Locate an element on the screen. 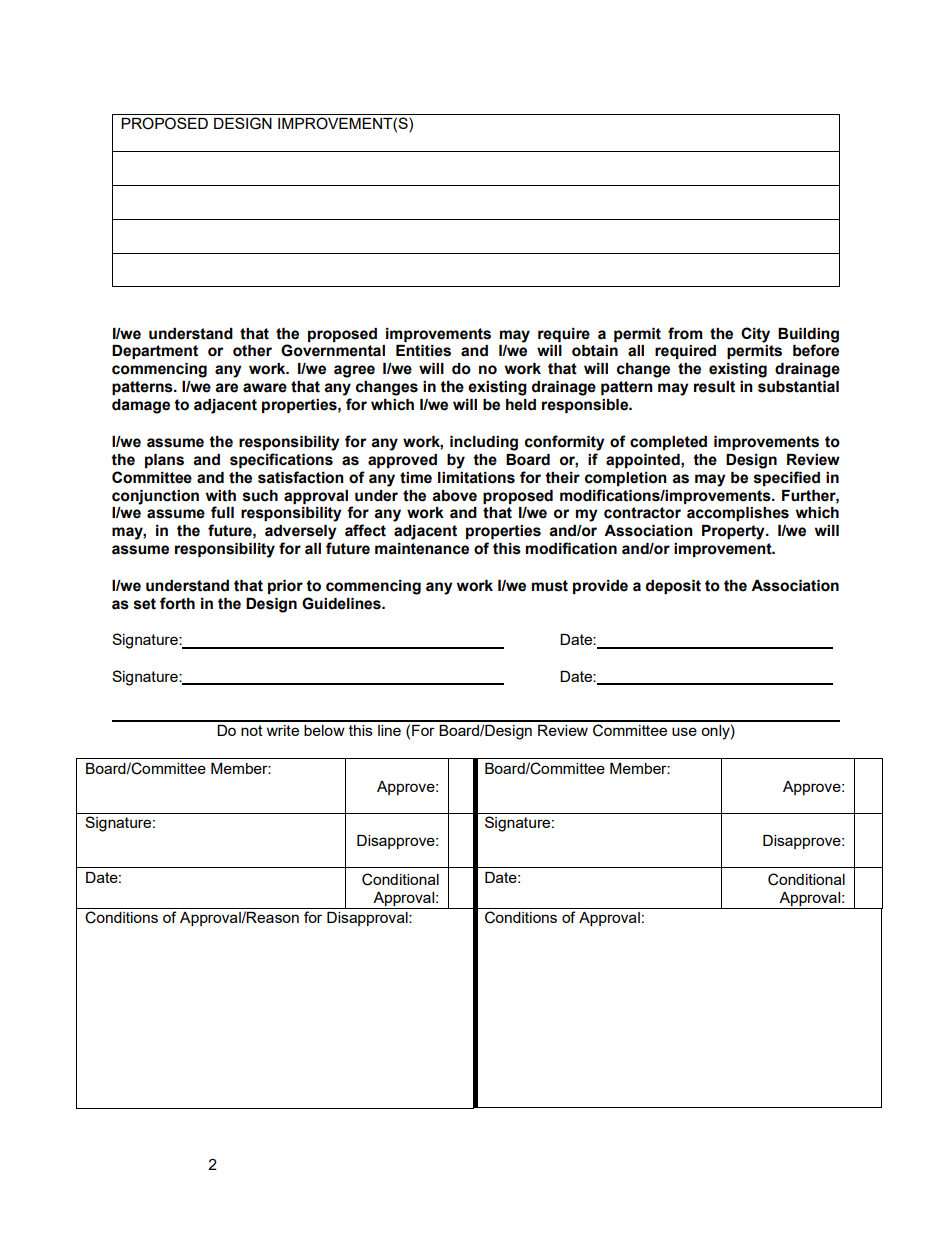 This screenshot has width=952, height=1233. other is located at coordinates (252, 351).
